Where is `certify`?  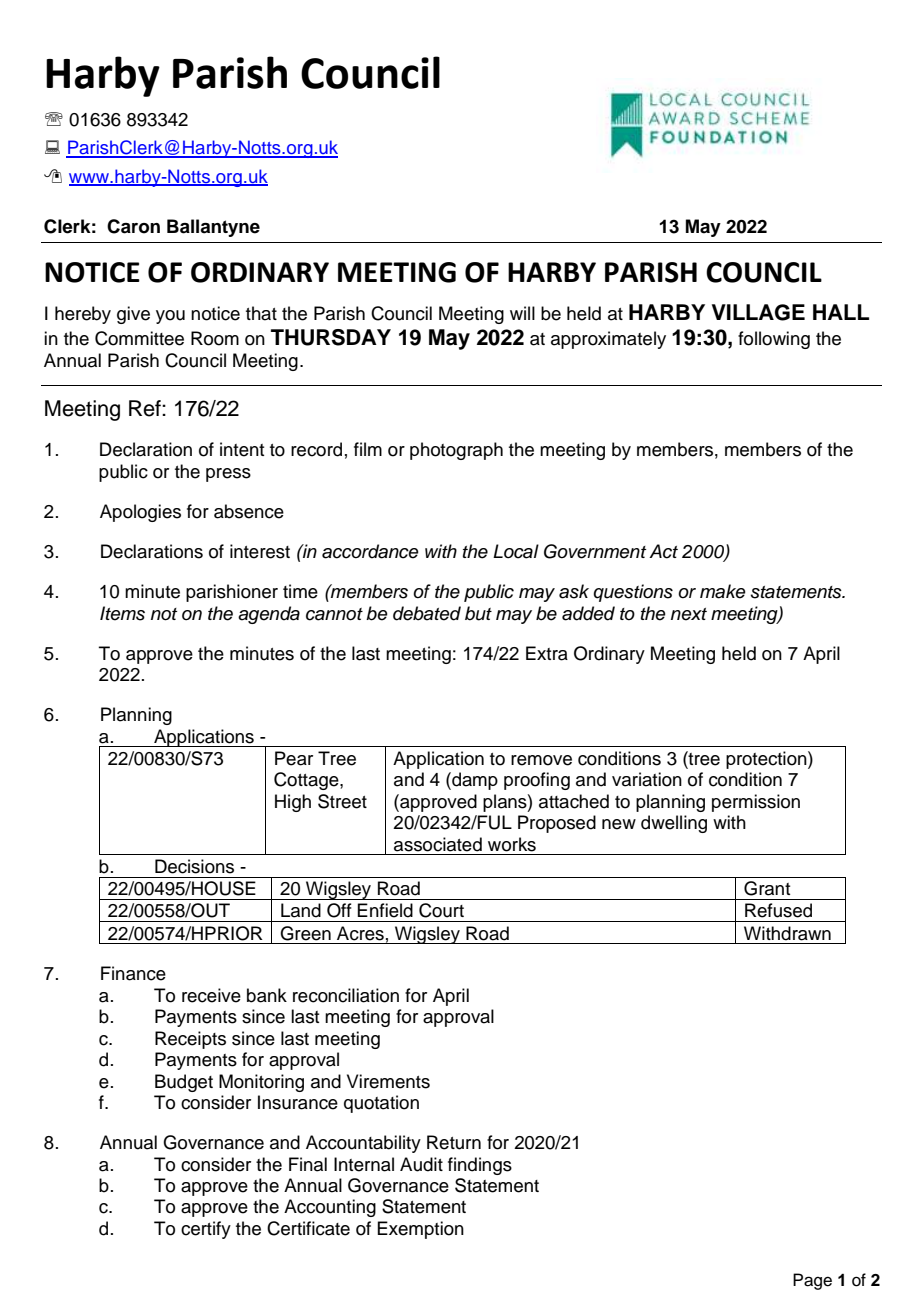
certify is located at coordinates (206, 1230).
